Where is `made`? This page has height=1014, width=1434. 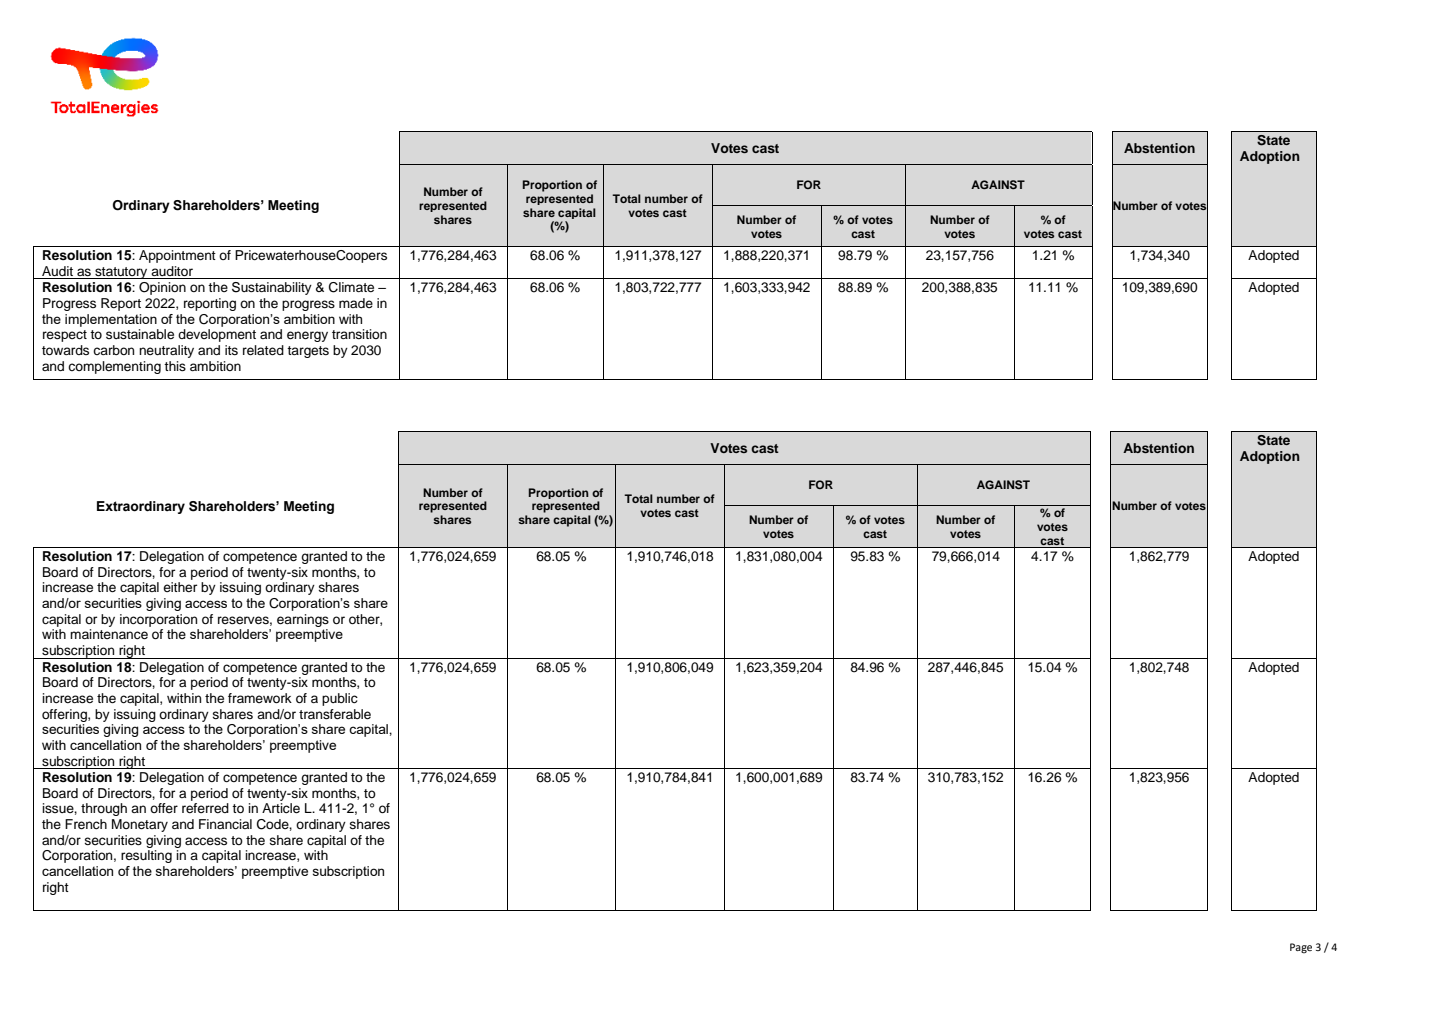 made is located at coordinates (356, 303).
